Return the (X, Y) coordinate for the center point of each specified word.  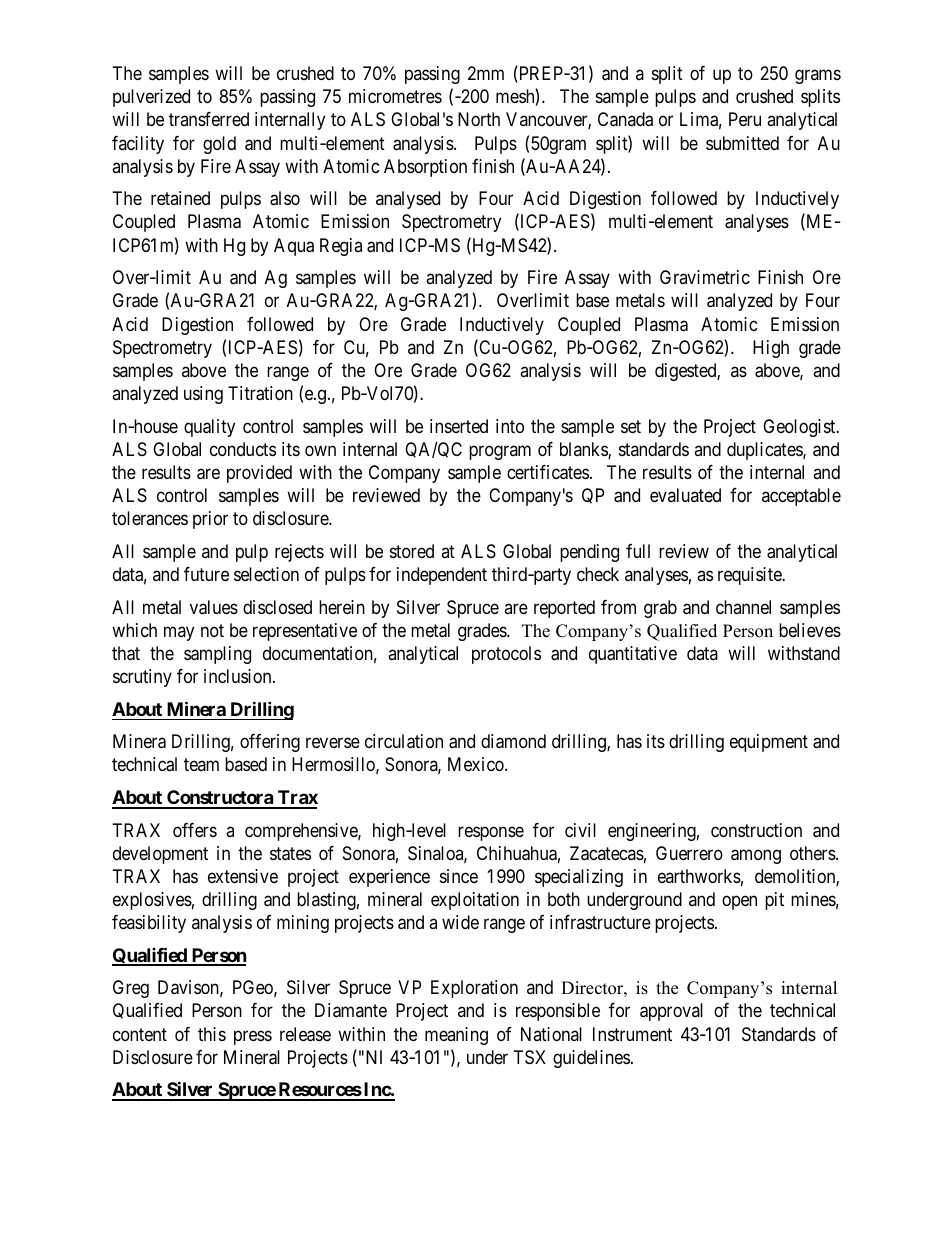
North (479, 119)
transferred (209, 119)
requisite (751, 576)
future (206, 574)
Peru (745, 119)
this (212, 1034)
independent (442, 576)
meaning (456, 1036)
